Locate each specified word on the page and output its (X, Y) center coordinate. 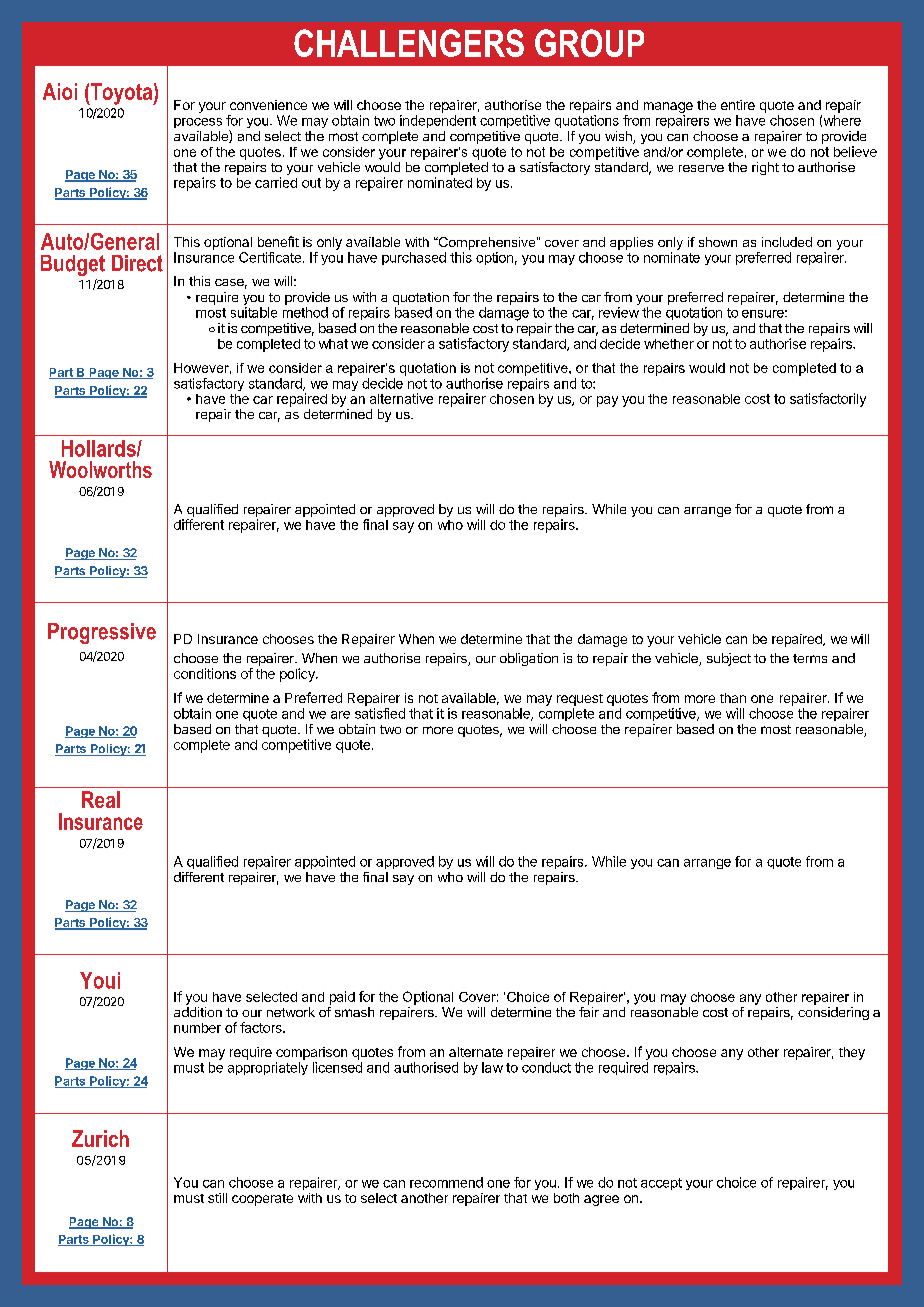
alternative (401, 398)
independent (438, 121)
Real (101, 799)
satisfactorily (828, 400)
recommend (446, 1182)
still (217, 1198)
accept (661, 1184)
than (733, 698)
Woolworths (100, 469)
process (198, 123)
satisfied (380, 713)
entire (738, 105)
